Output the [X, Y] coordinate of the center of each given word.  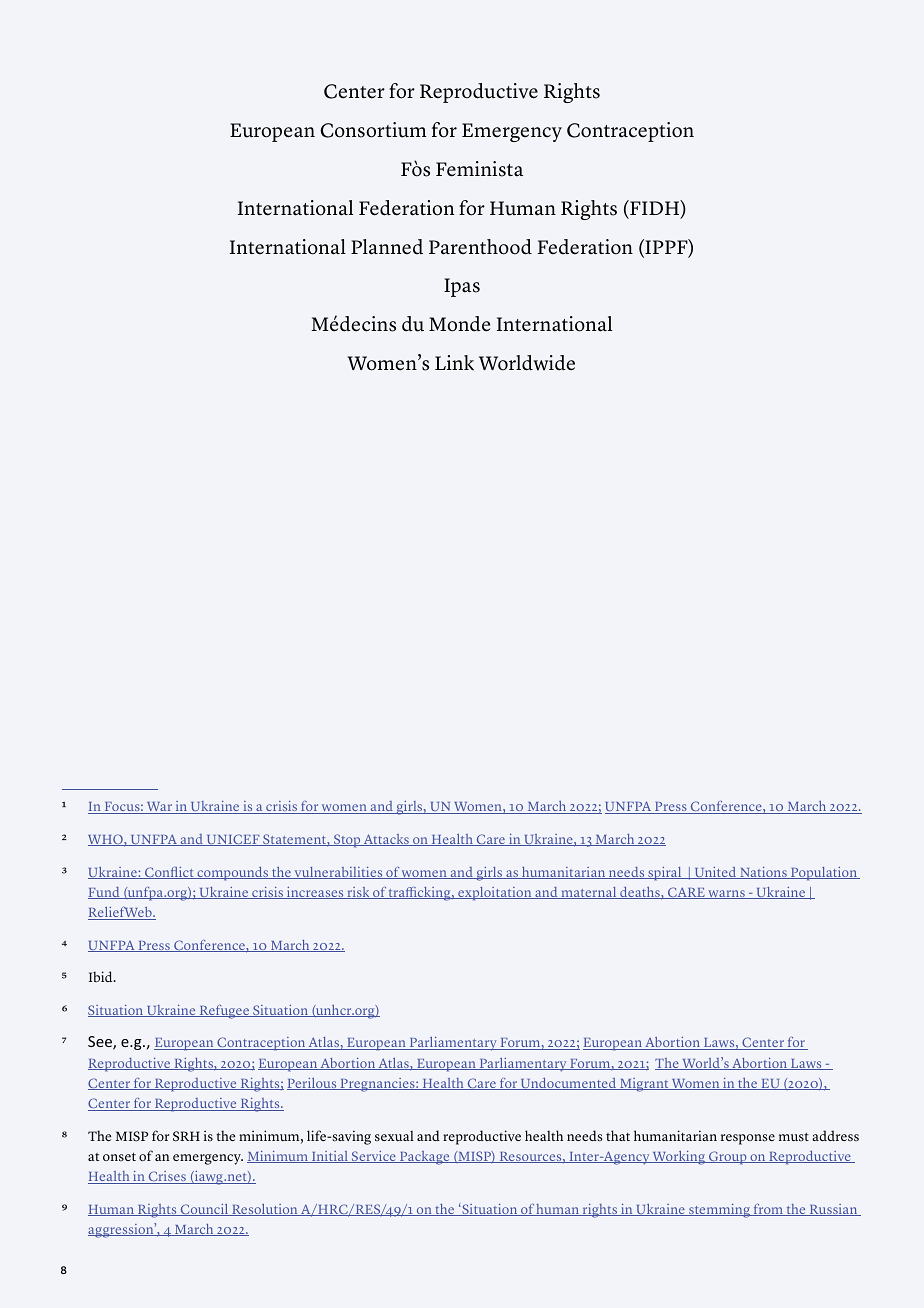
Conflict [169, 873]
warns [726, 894]
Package [425, 1158]
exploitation [495, 894]
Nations [763, 873]
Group [728, 1158]
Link [454, 362]
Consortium [373, 130]
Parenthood [480, 247]
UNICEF [233, 840]
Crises [167, 1177]
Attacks [386, 840]
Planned [387, 247]
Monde [459, 324]
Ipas [462, 287]
